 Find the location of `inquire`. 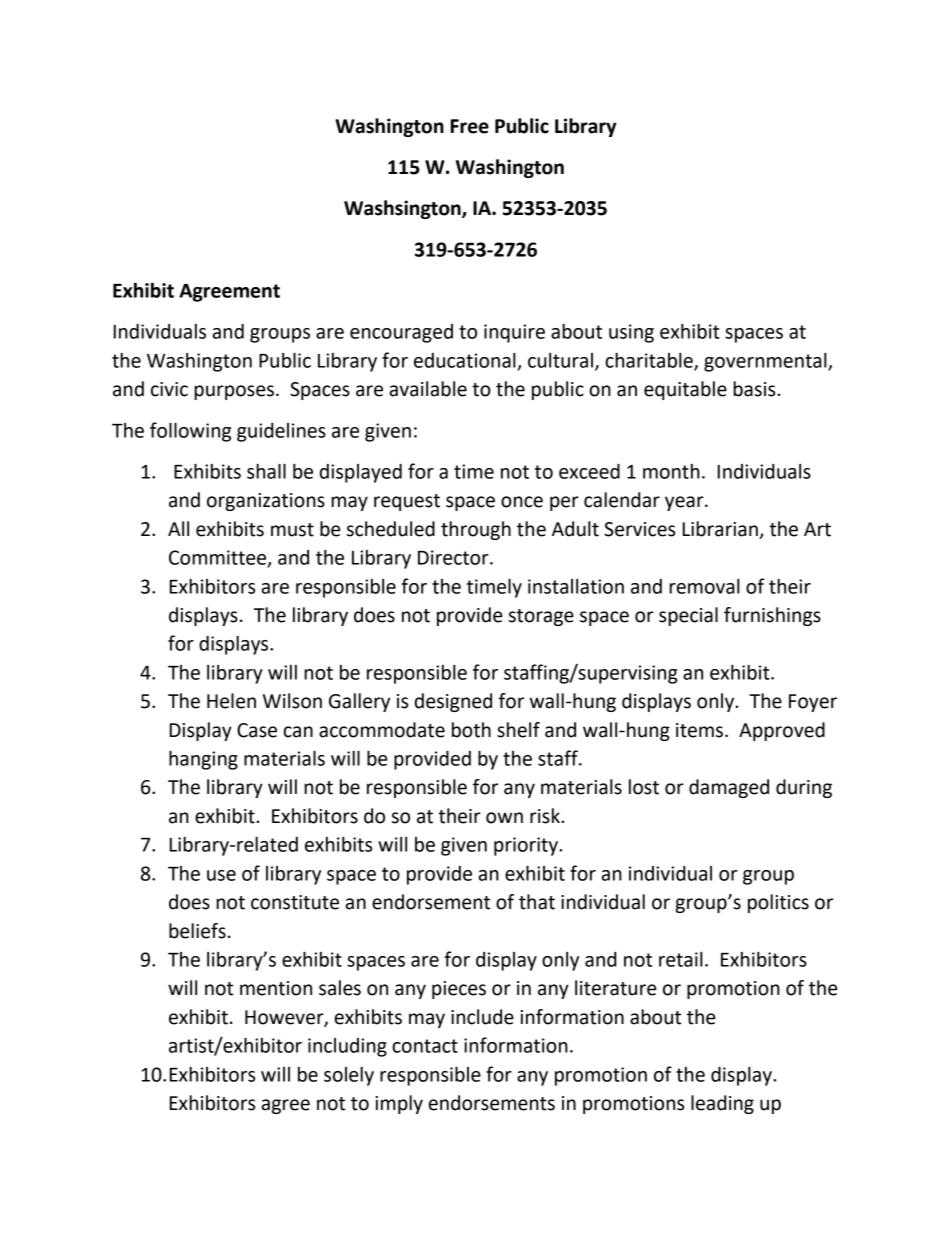

inquire is located at coordinates (514, 333).
